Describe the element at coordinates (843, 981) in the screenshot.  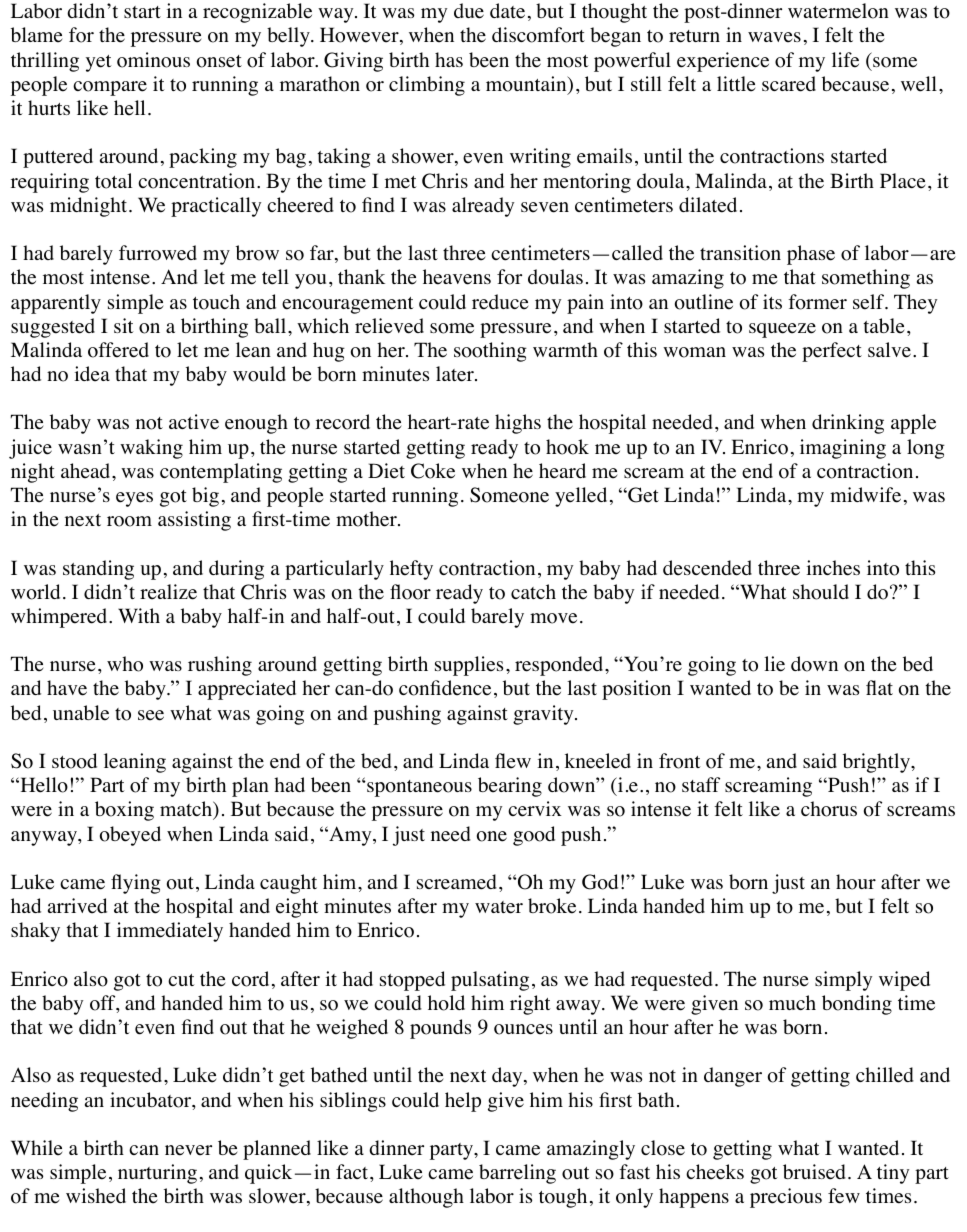
I see `simply` at that location.
